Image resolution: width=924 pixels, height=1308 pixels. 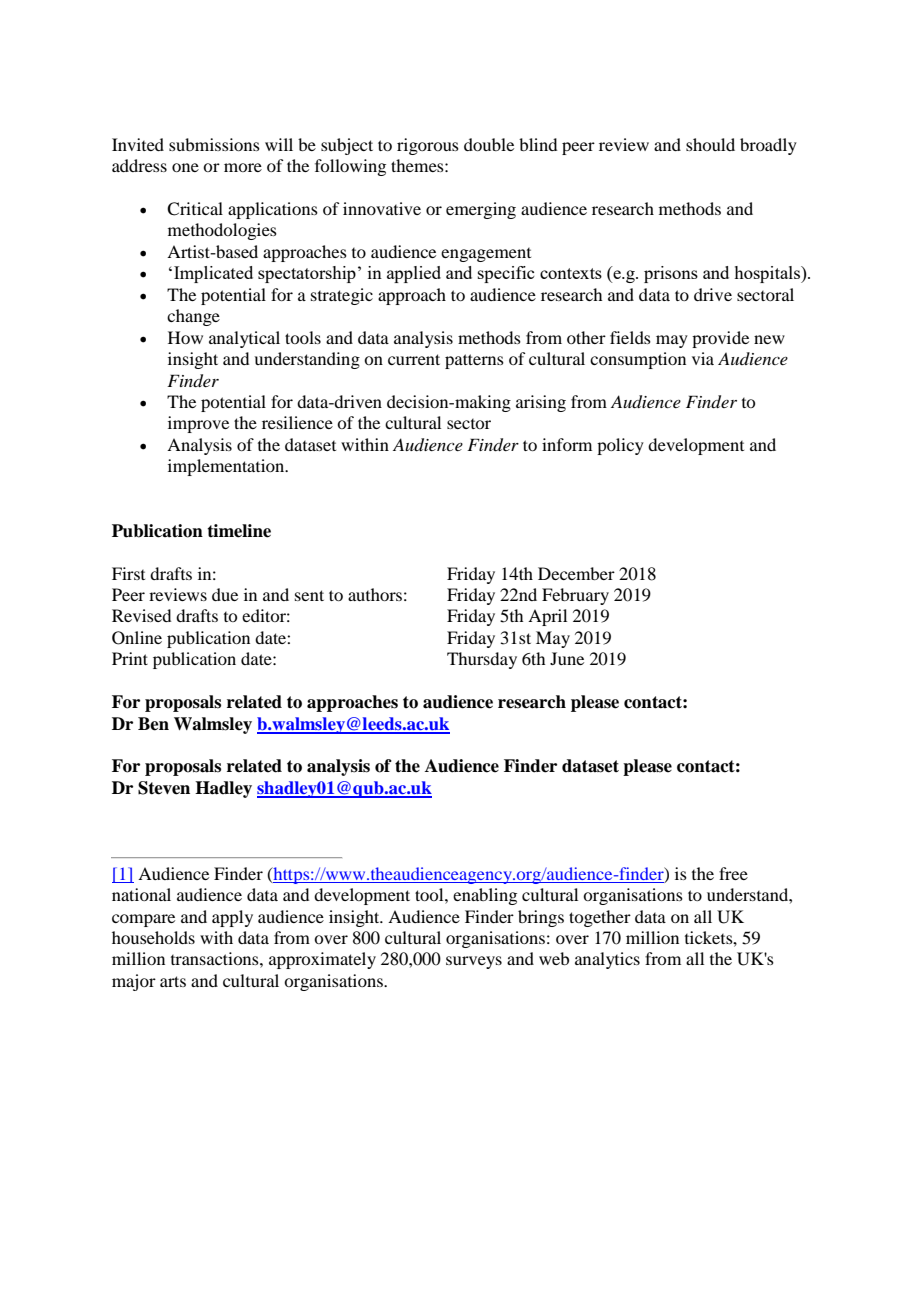 What do you see at coordinates (474, 962) in the screenshot?
I see `surveys` at bounding box center [474, 962].
